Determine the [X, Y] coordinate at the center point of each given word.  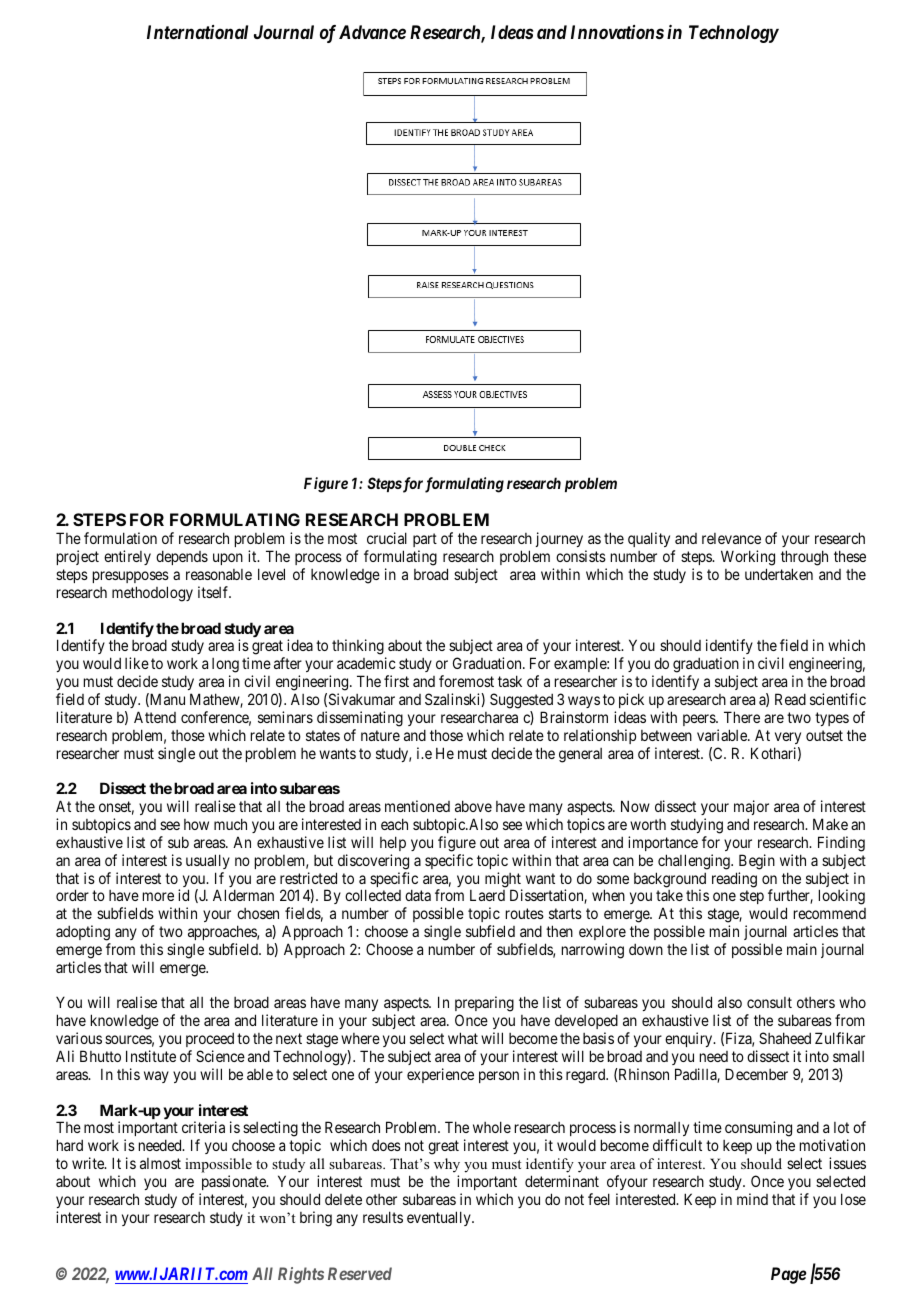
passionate [235, 1182]
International [197, 32]
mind [752, 1199]
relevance [731, 538]
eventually [440, 1218]
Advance [372, 32]
